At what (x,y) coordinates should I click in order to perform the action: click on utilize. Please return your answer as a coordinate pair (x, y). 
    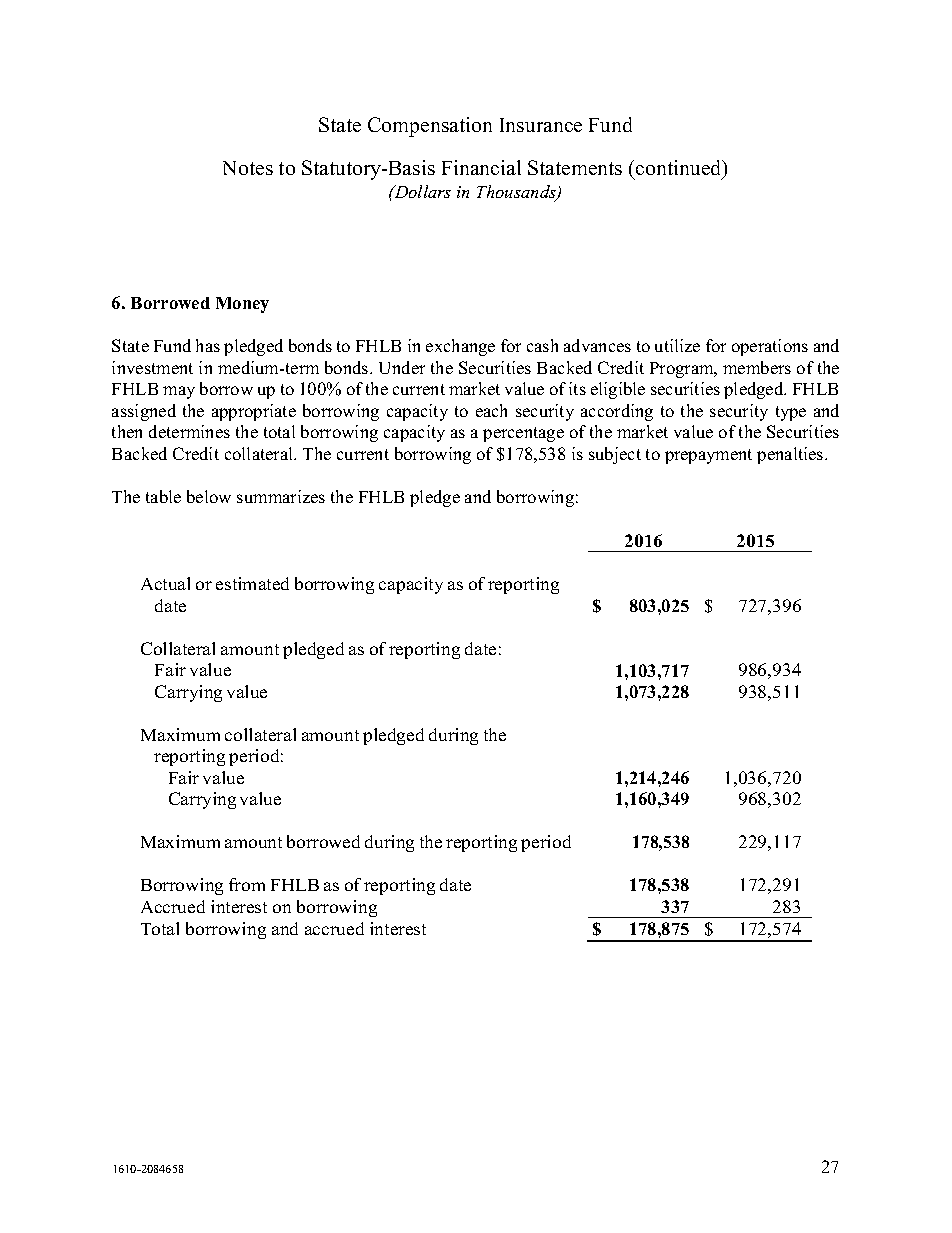
    Looking at the image, I should click on (677, 345).
